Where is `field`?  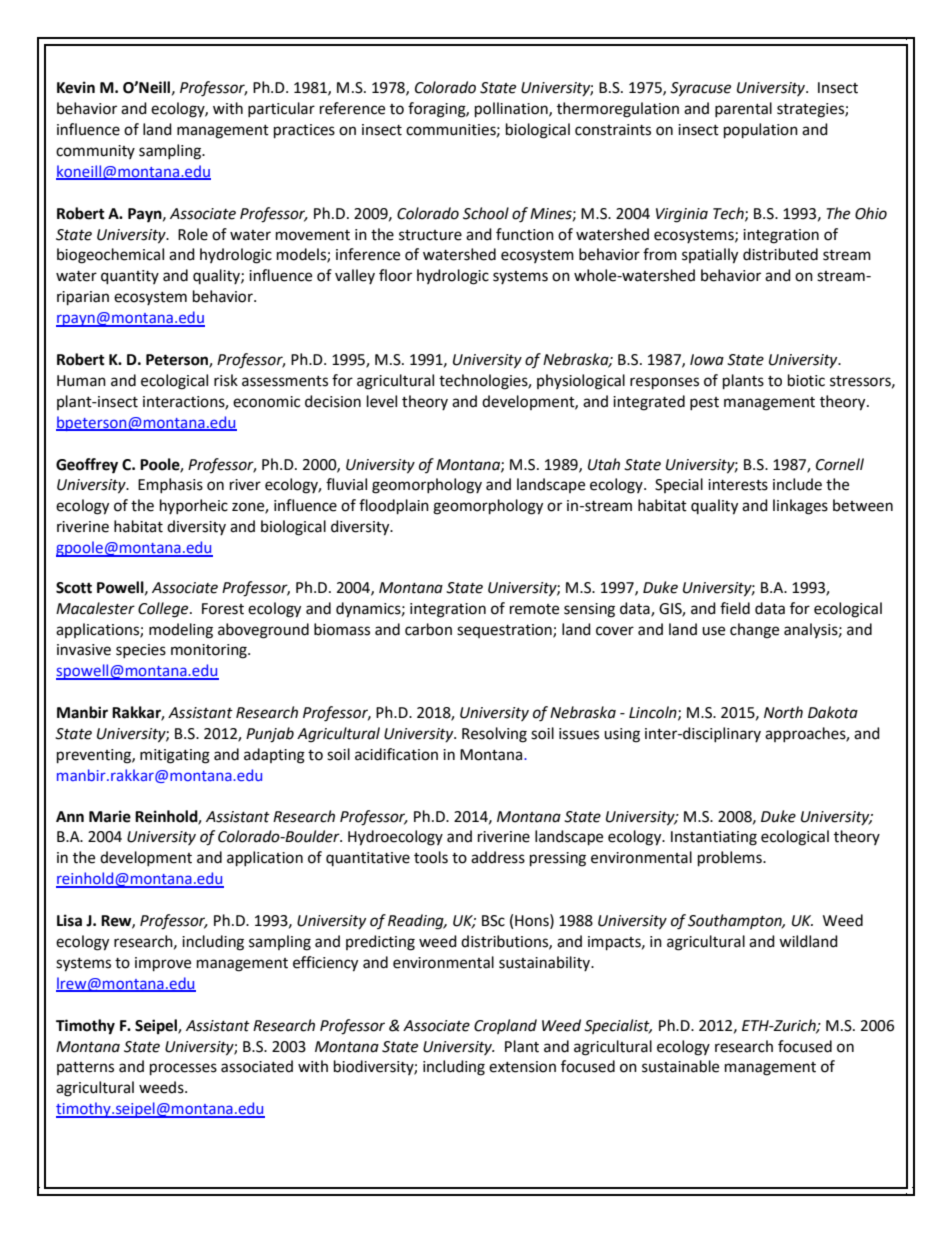
field is located at coordinates (735, 608).
